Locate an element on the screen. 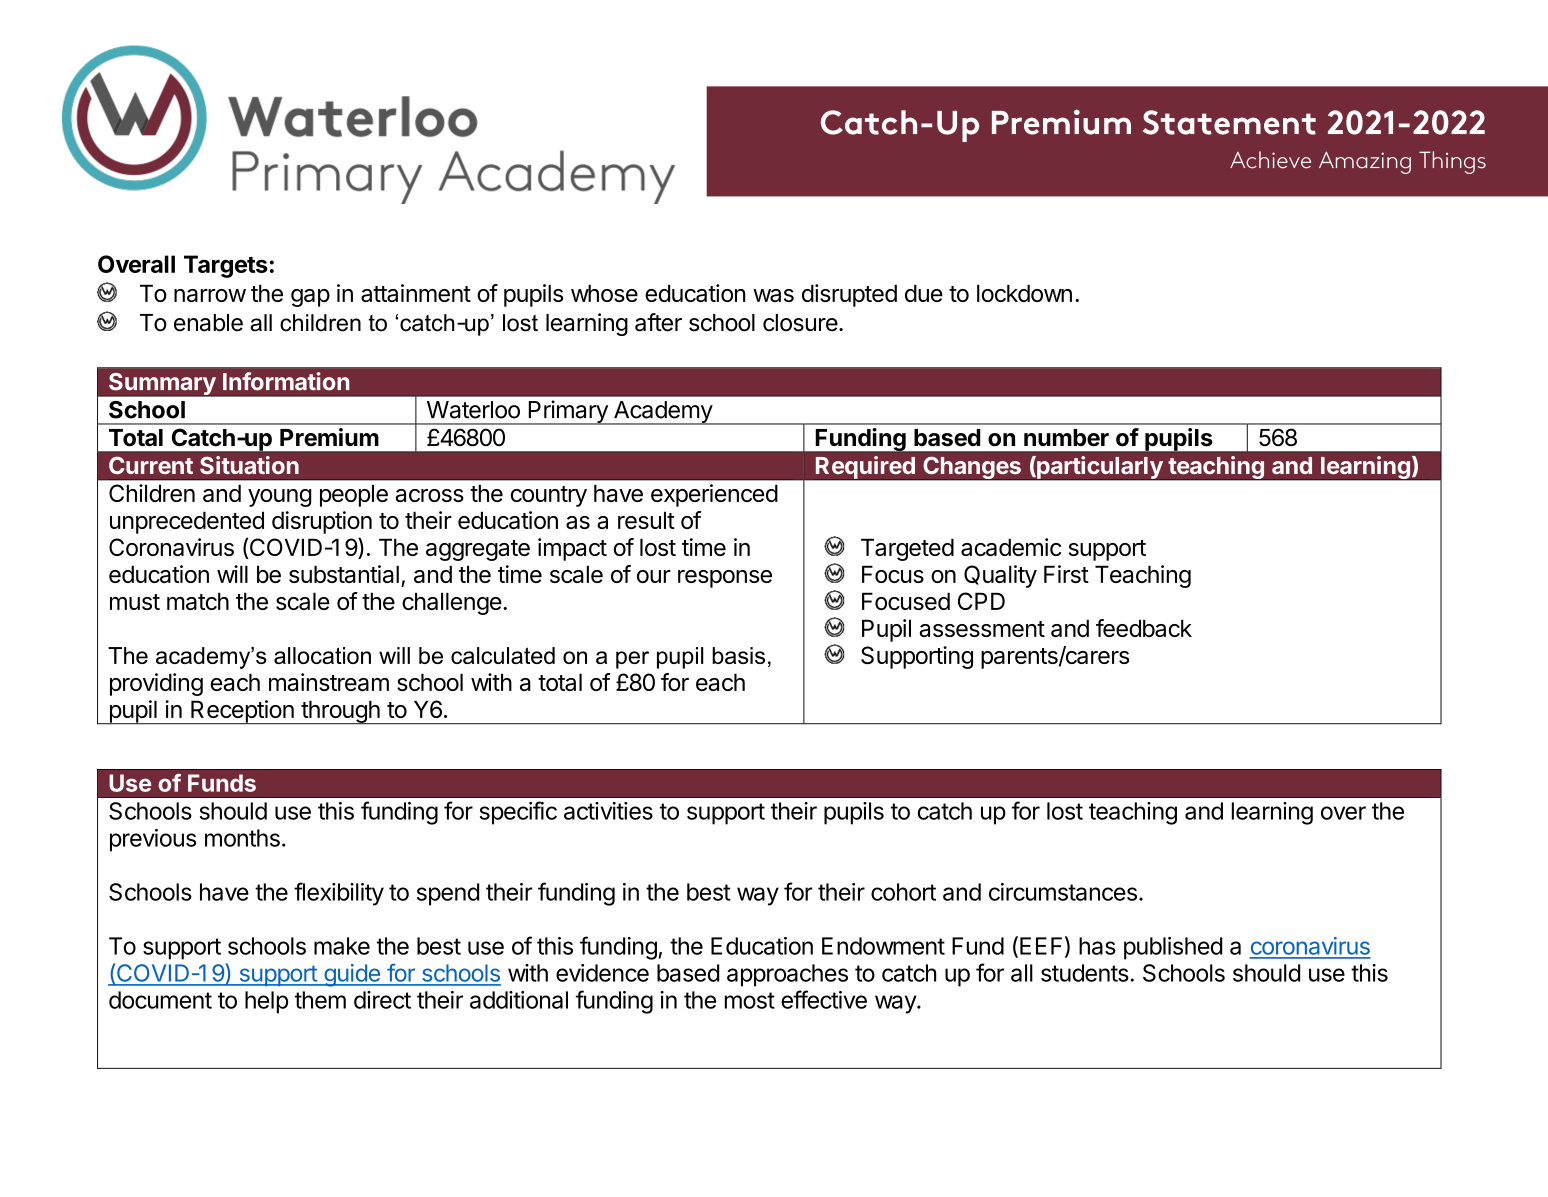 Image resolution: width=1548 pixels, height=1197 pixels. result is located at coordinates (646, 520).
